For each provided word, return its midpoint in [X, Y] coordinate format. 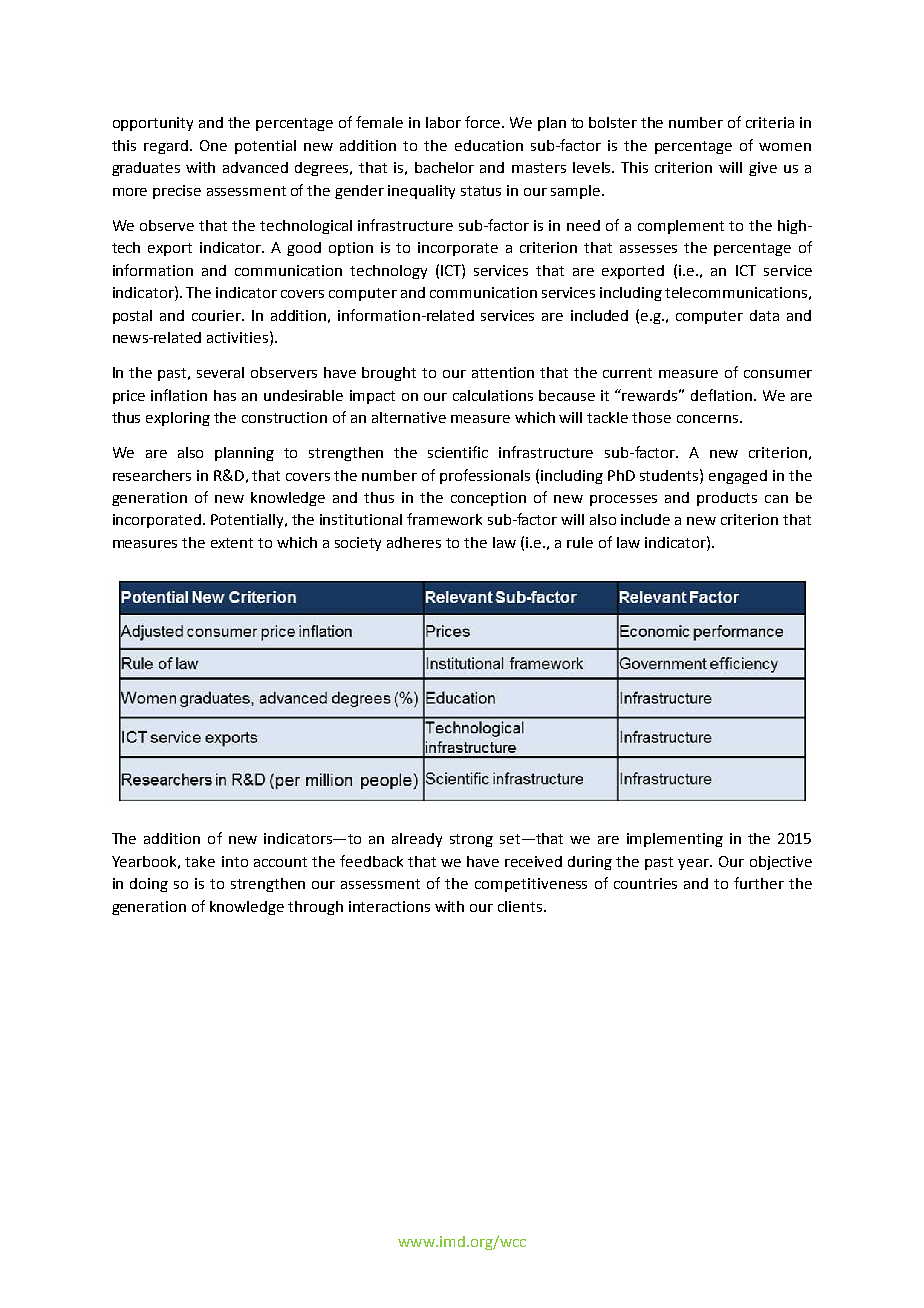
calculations [493, 395]
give [763, 169]
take [200, 861]
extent [232, 543]
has [225, 395]
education [489, 145]
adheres [414, 542]
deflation [721, 395]
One [213, 145]
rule [580, 542]
